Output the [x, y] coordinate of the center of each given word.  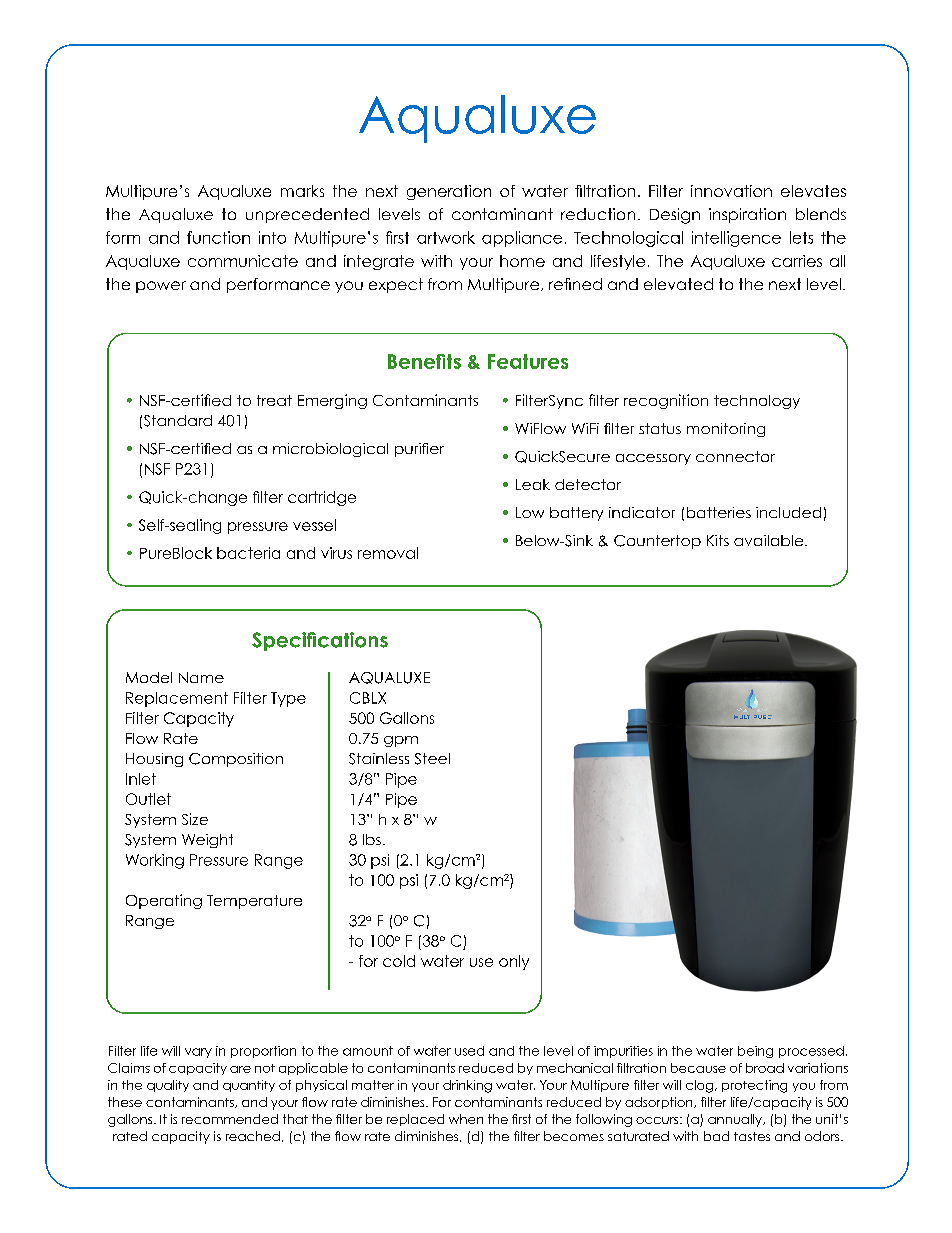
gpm [401, 741]
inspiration [747, 215]
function [218, 237]
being [755, 1052]
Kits [718, 540]
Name [201, 677]
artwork [446, 237]
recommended [230, 1119]
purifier [419, 450]
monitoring [726, 430]
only [514, 962]
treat [274, 400]
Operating [164, 901]
